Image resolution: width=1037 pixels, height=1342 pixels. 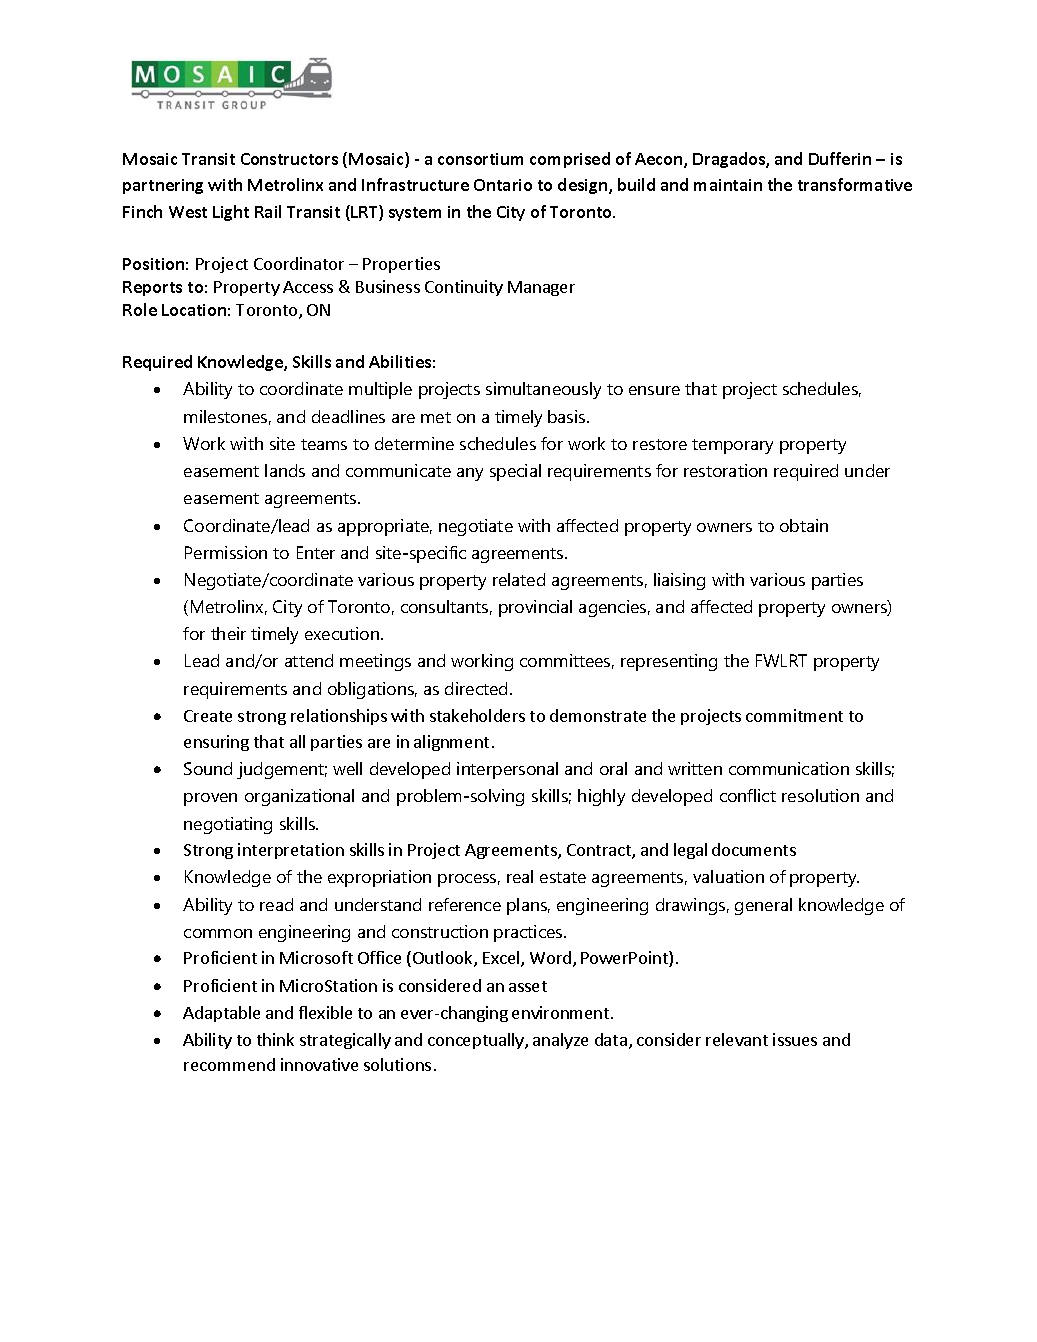 What do you see at coordinates (795, 1039) in the screenshot?
I see `issues` at bounding box center [795, 1039].
